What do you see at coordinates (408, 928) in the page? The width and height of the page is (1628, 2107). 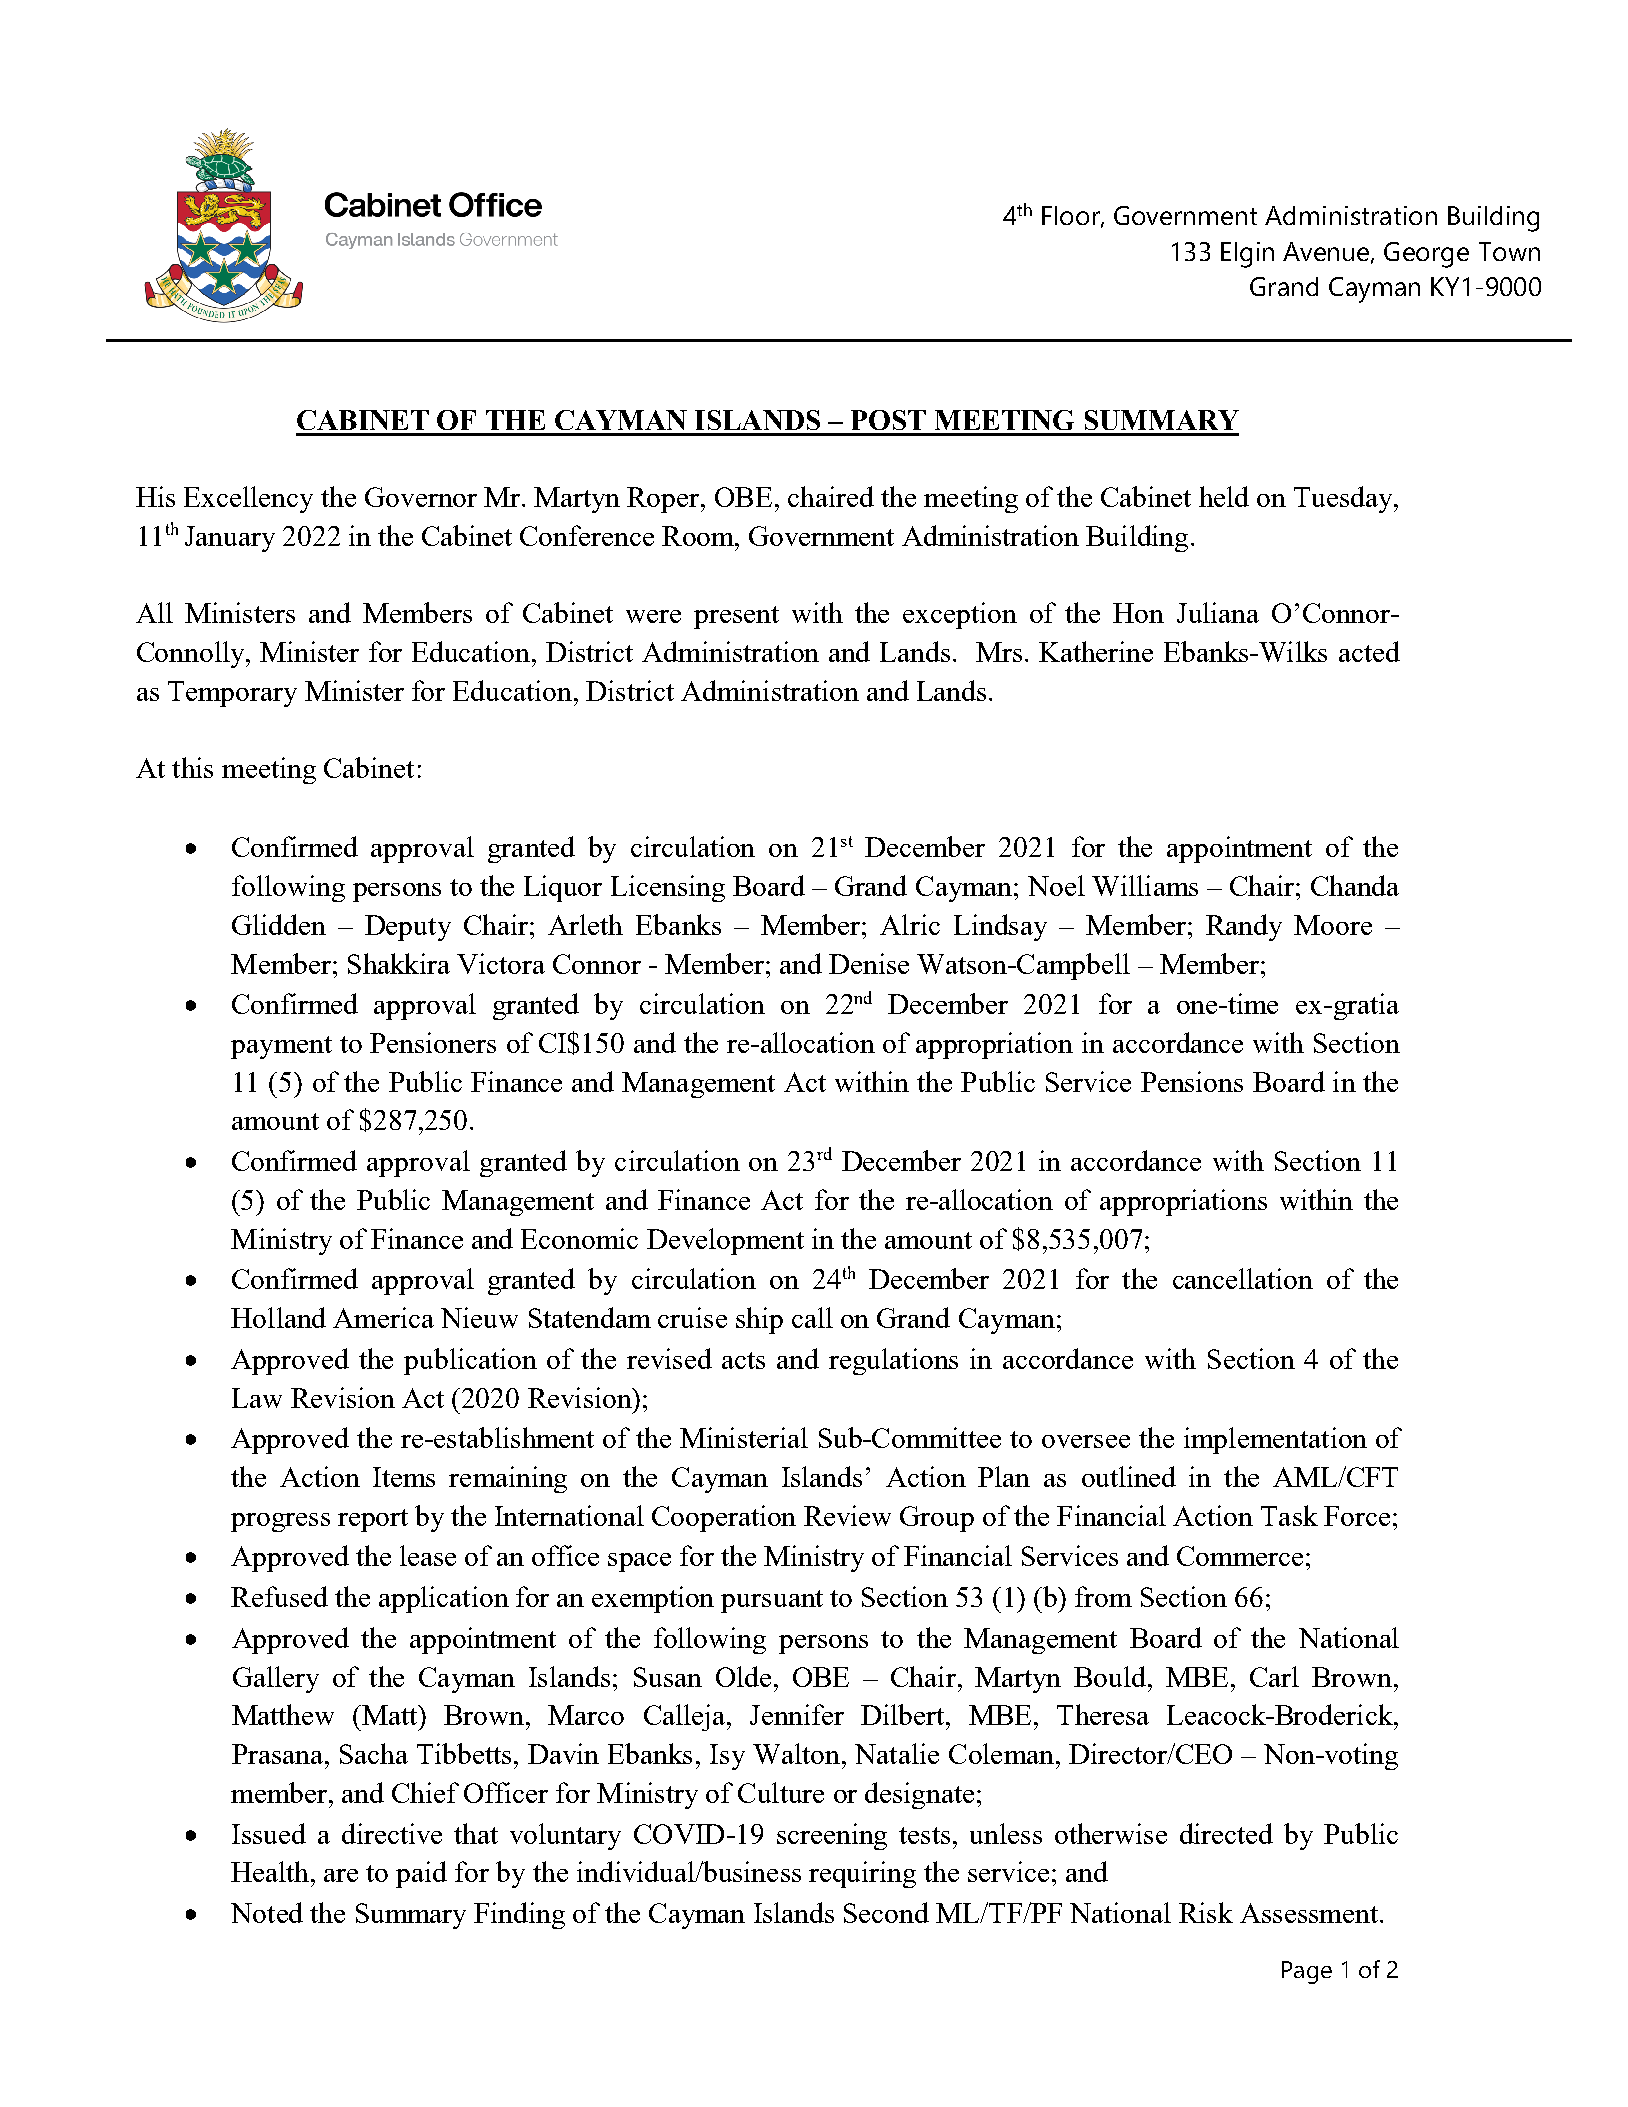 I see `Deputy` at bounding box center [408, 928].
